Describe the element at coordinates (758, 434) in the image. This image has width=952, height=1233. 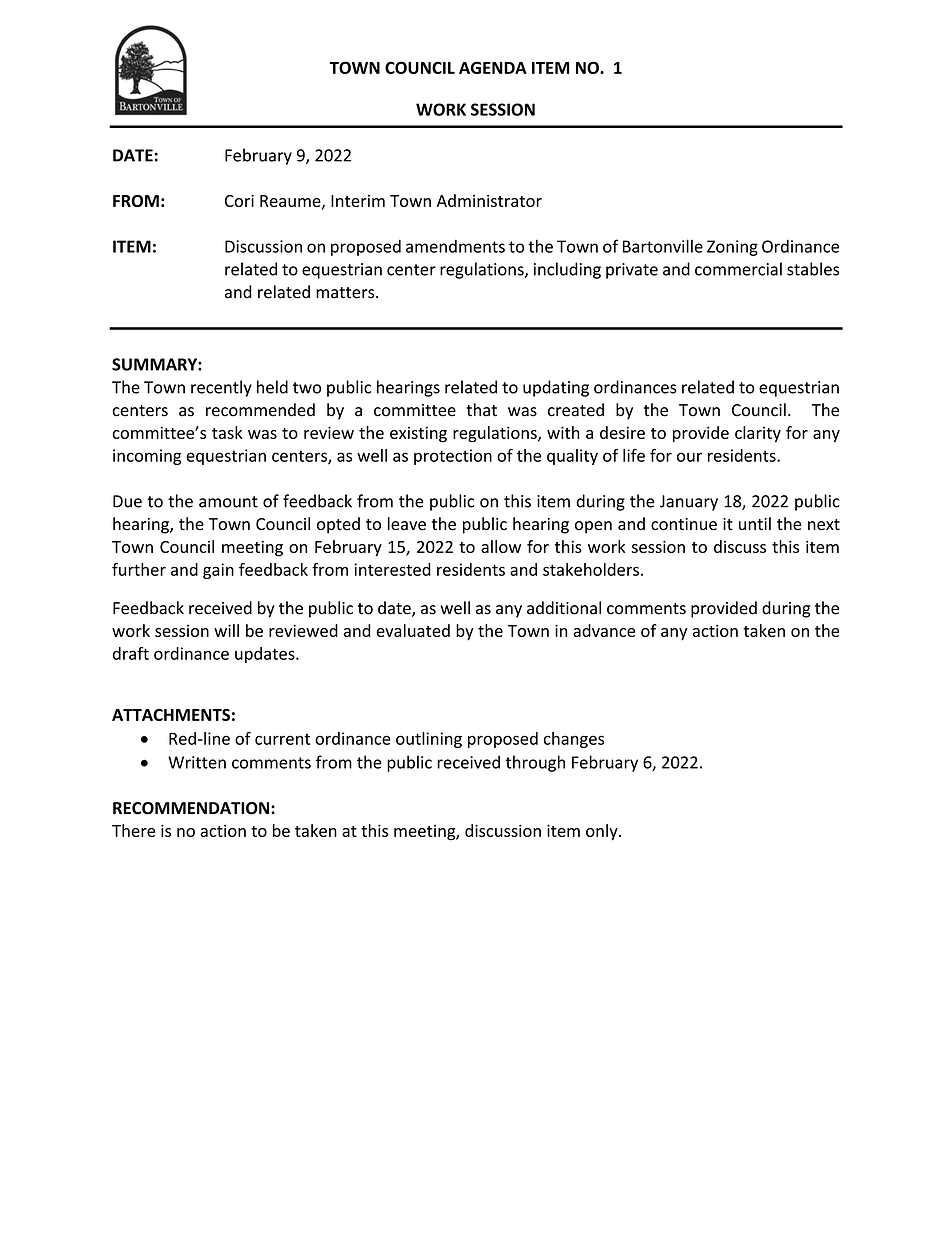
I see `clarity` at that location.
